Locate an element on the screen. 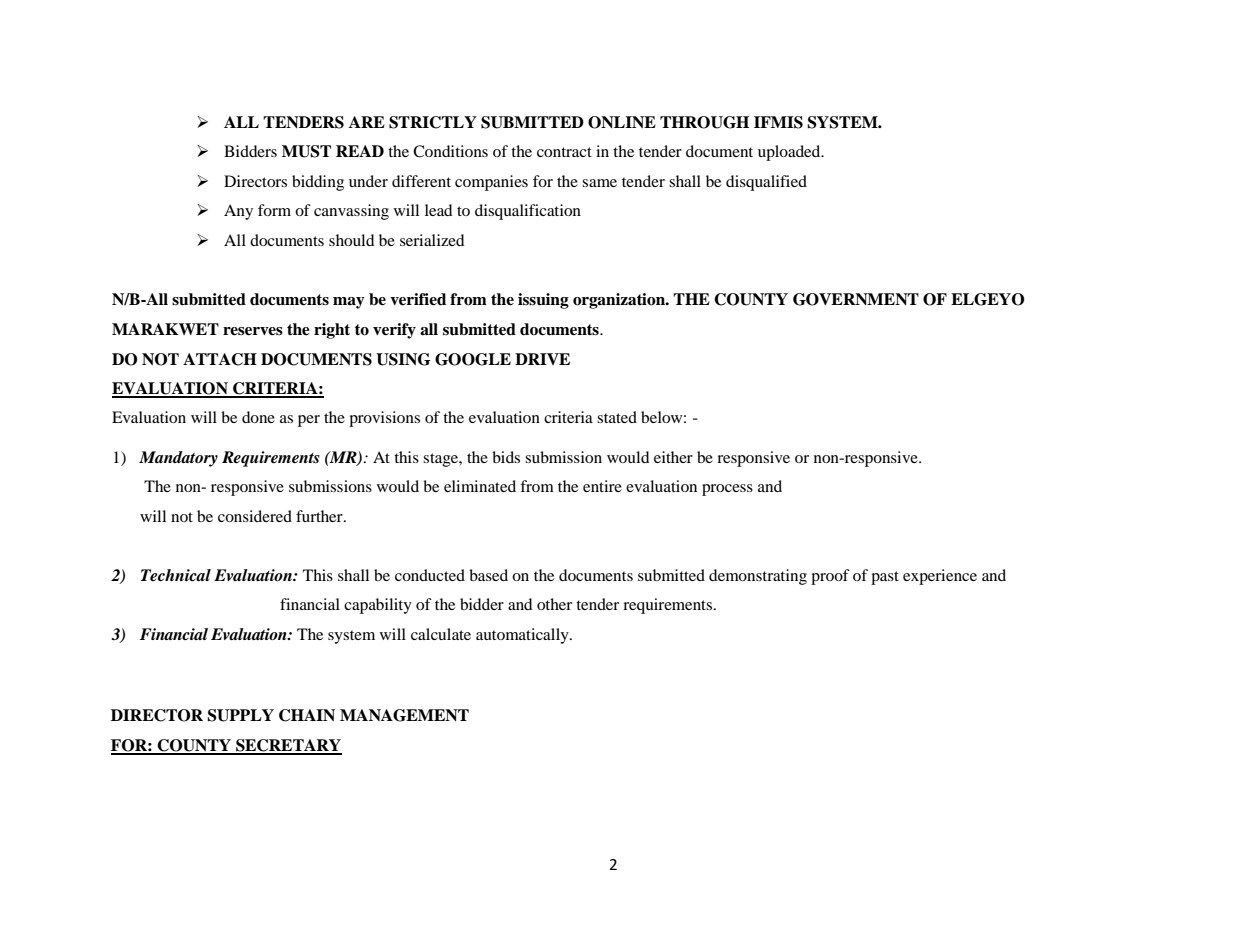 This screenshot has width=1233, height=952. stated is located at coordinates (617, 417).
